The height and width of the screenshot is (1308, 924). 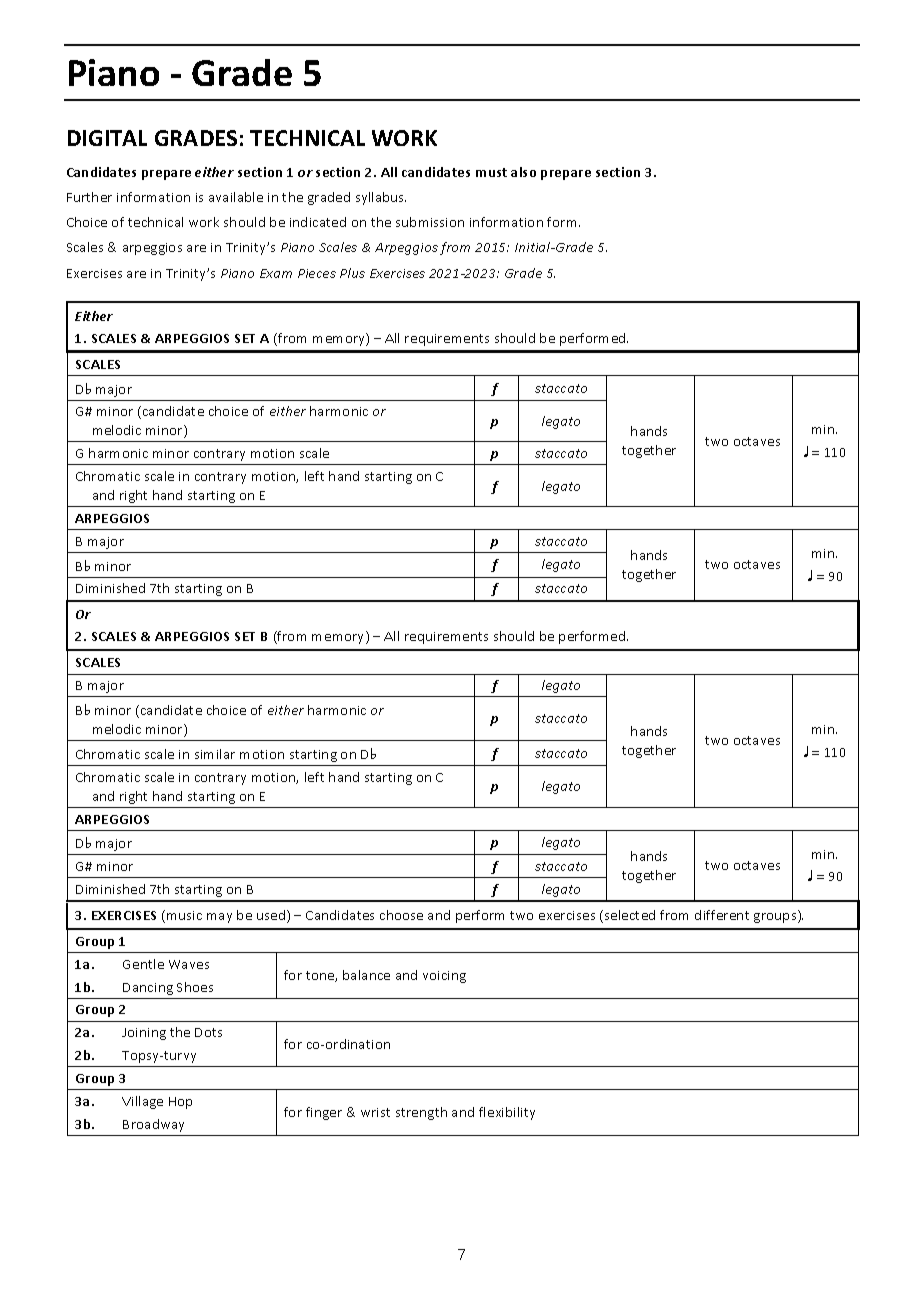 I want to click on DIGITAL, so click(x=107, y=138).
